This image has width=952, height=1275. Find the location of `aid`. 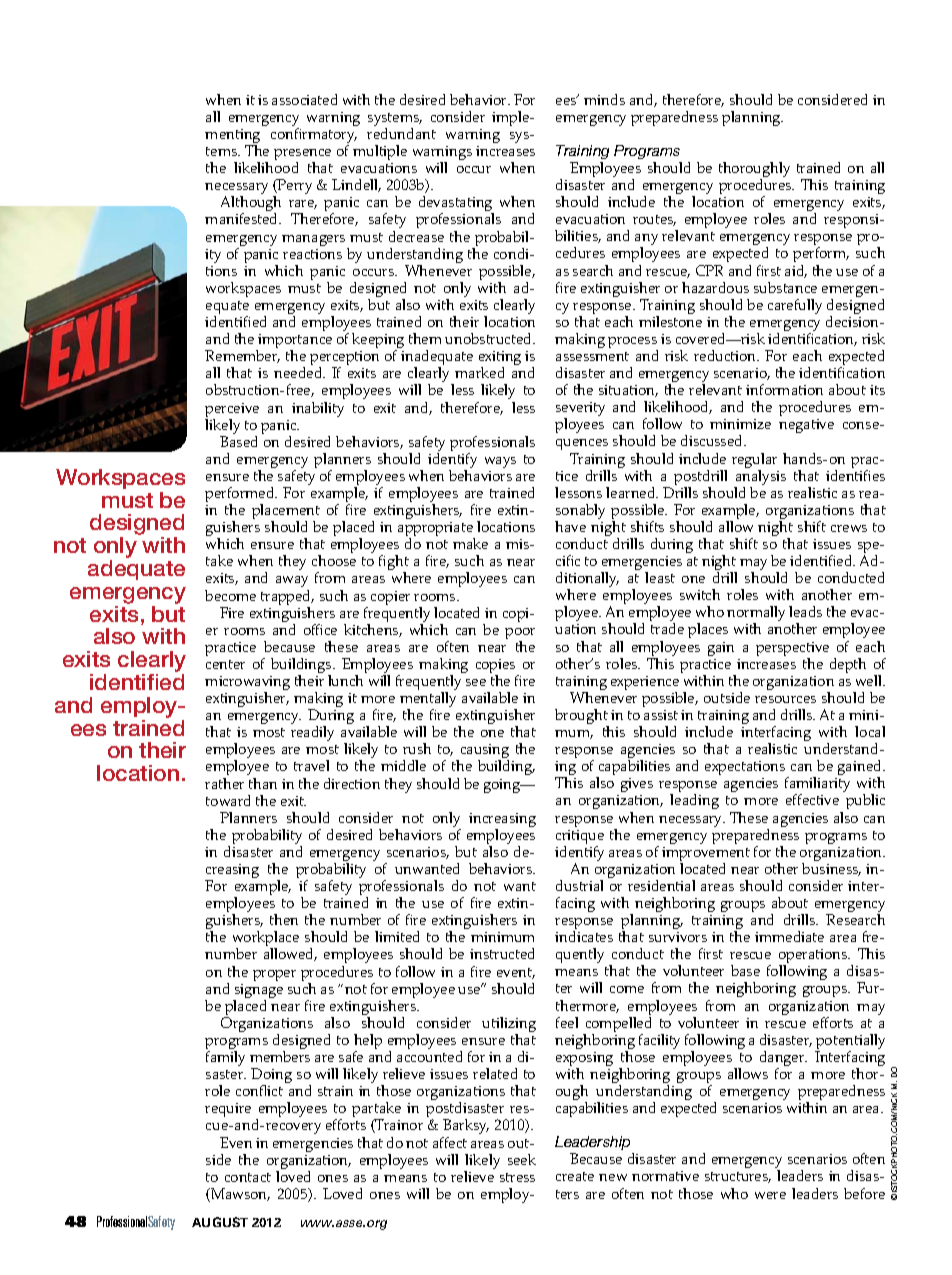

aid is located at coordinates (796, 271).
